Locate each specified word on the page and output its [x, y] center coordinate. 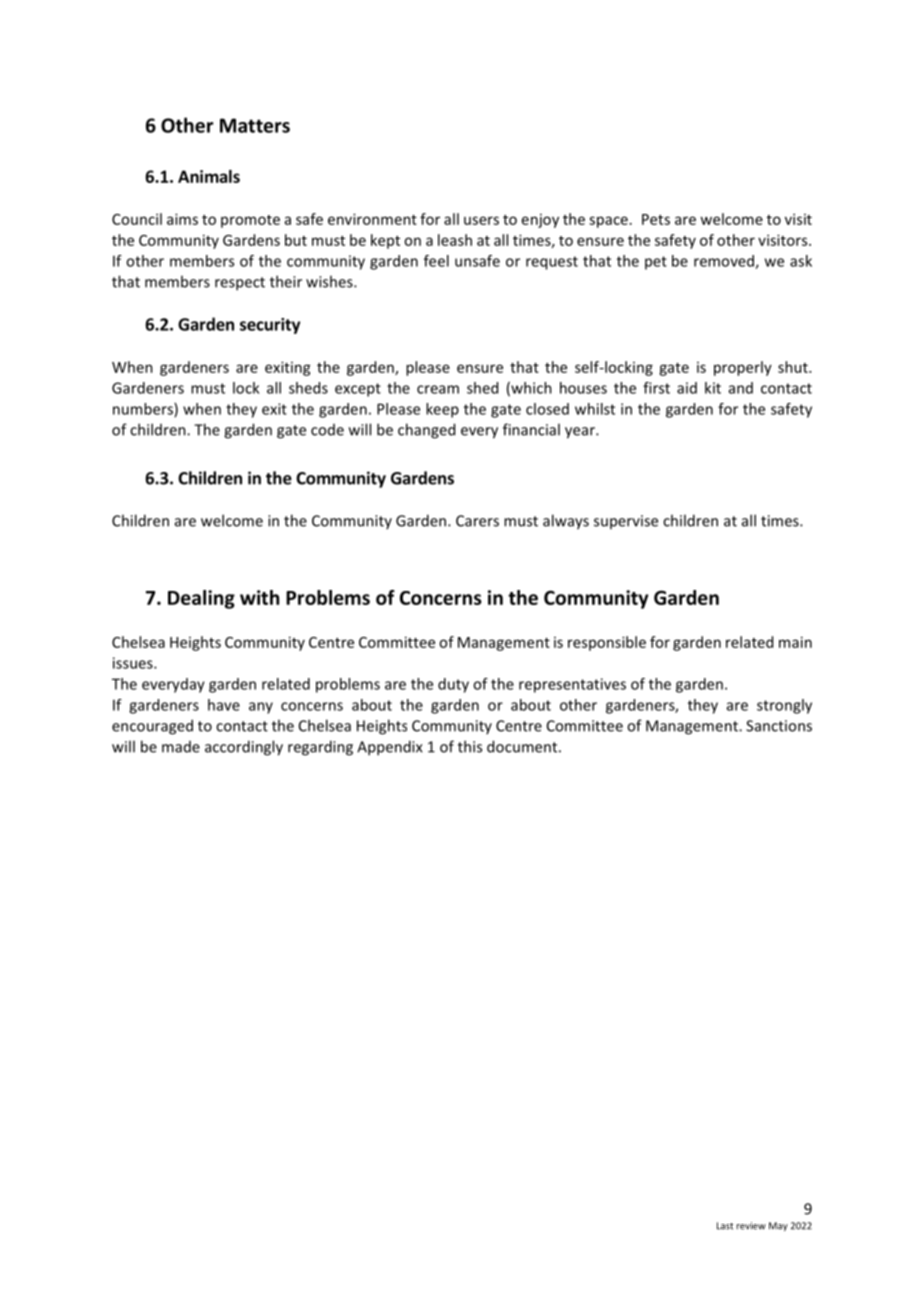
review [751, 1226]
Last [725, 1226]
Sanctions [779, 726]
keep [442, 410]
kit [713, 388]
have [224, 705]
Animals [209, 176]
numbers [144, 410]
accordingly [244, 748]
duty [453, 685]
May [778, 1226]
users [481, 220]
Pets [656, 219]
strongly [784, 706]
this [470, 746]
